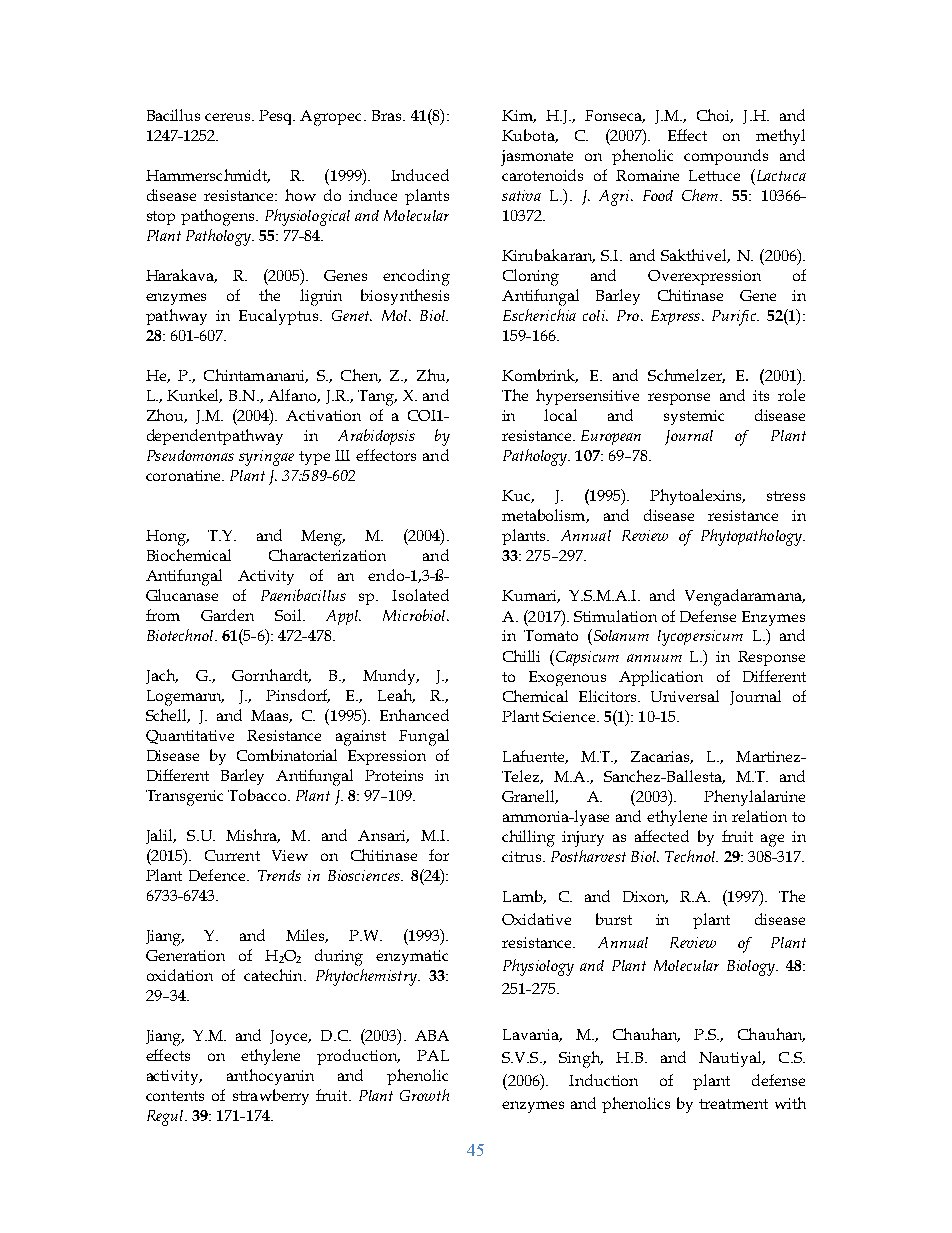 The image size is (952, 1233). Describe the element at coordinates (662, 836) in the screenshot. I see `affected` at that location.
